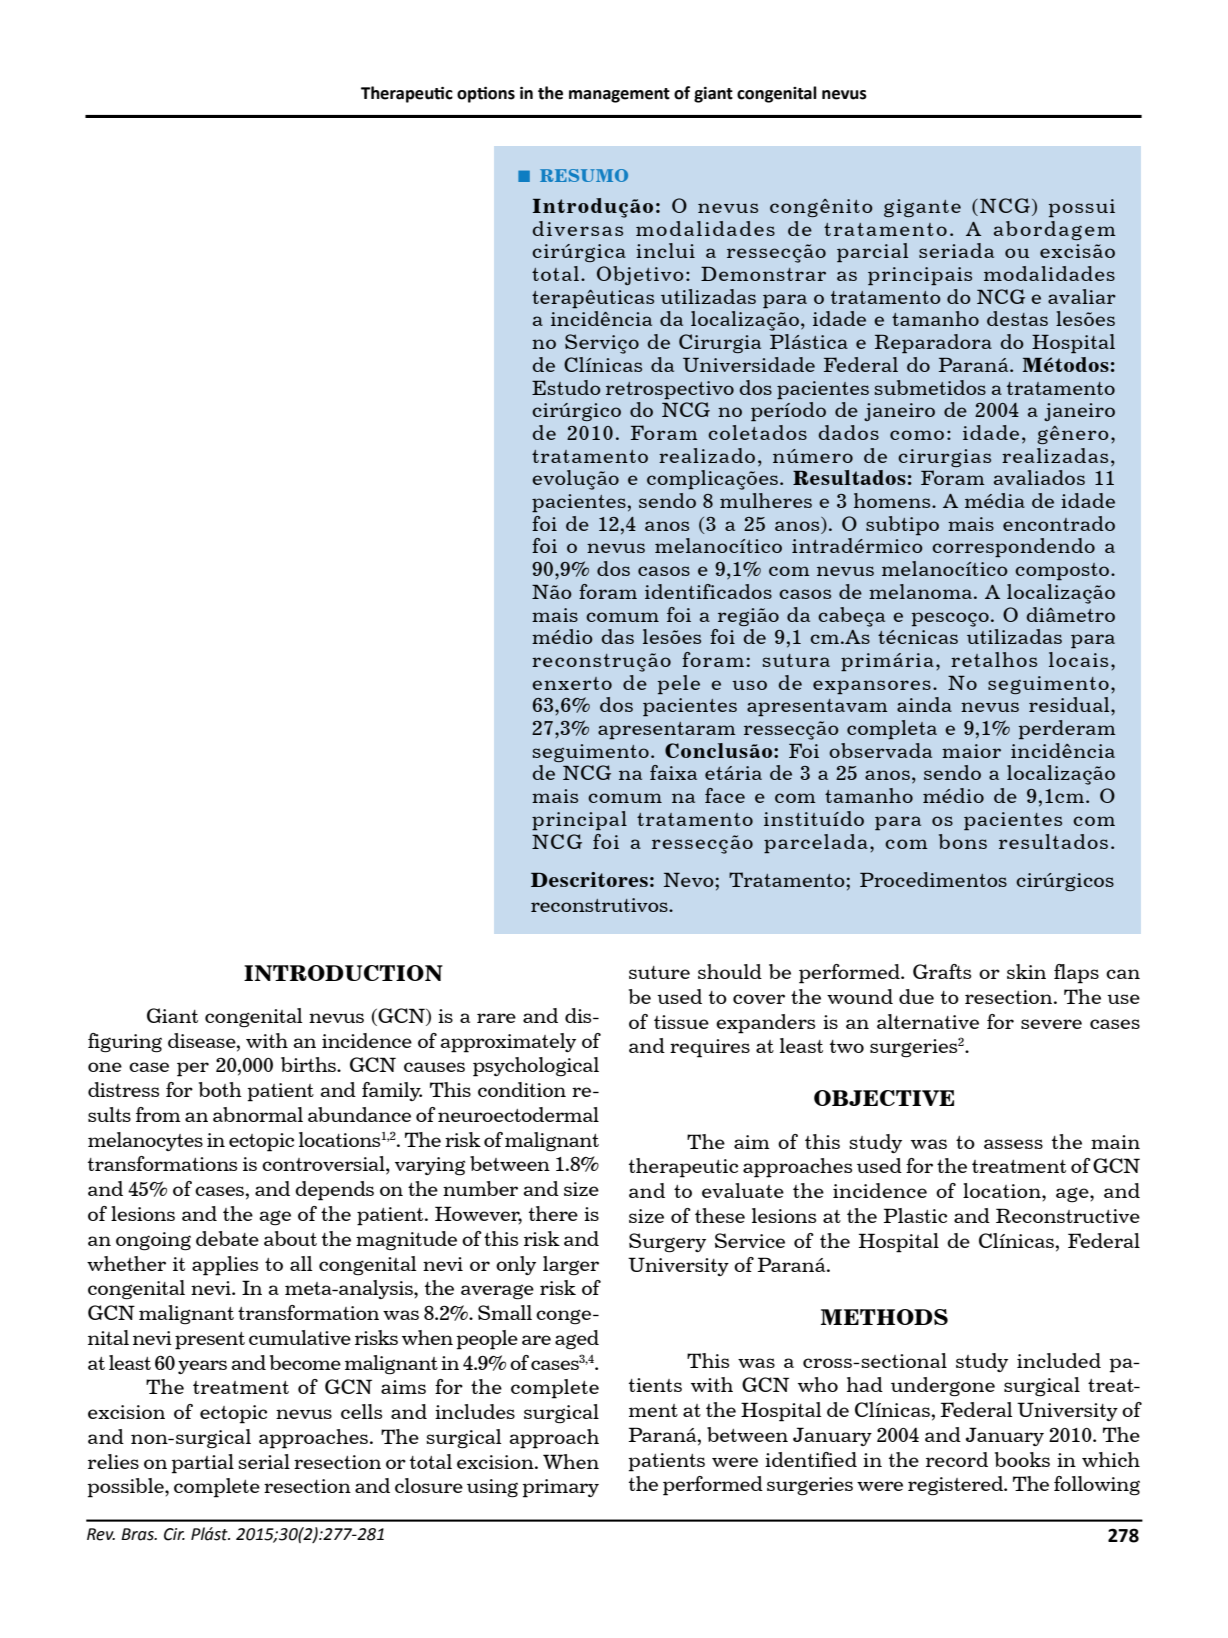 This screenshot has height=1638, width=1228. What do you see at coordinates (258, 1114) in the screenshot?
I see `abnormal` at bounding box center [258, 1114].
